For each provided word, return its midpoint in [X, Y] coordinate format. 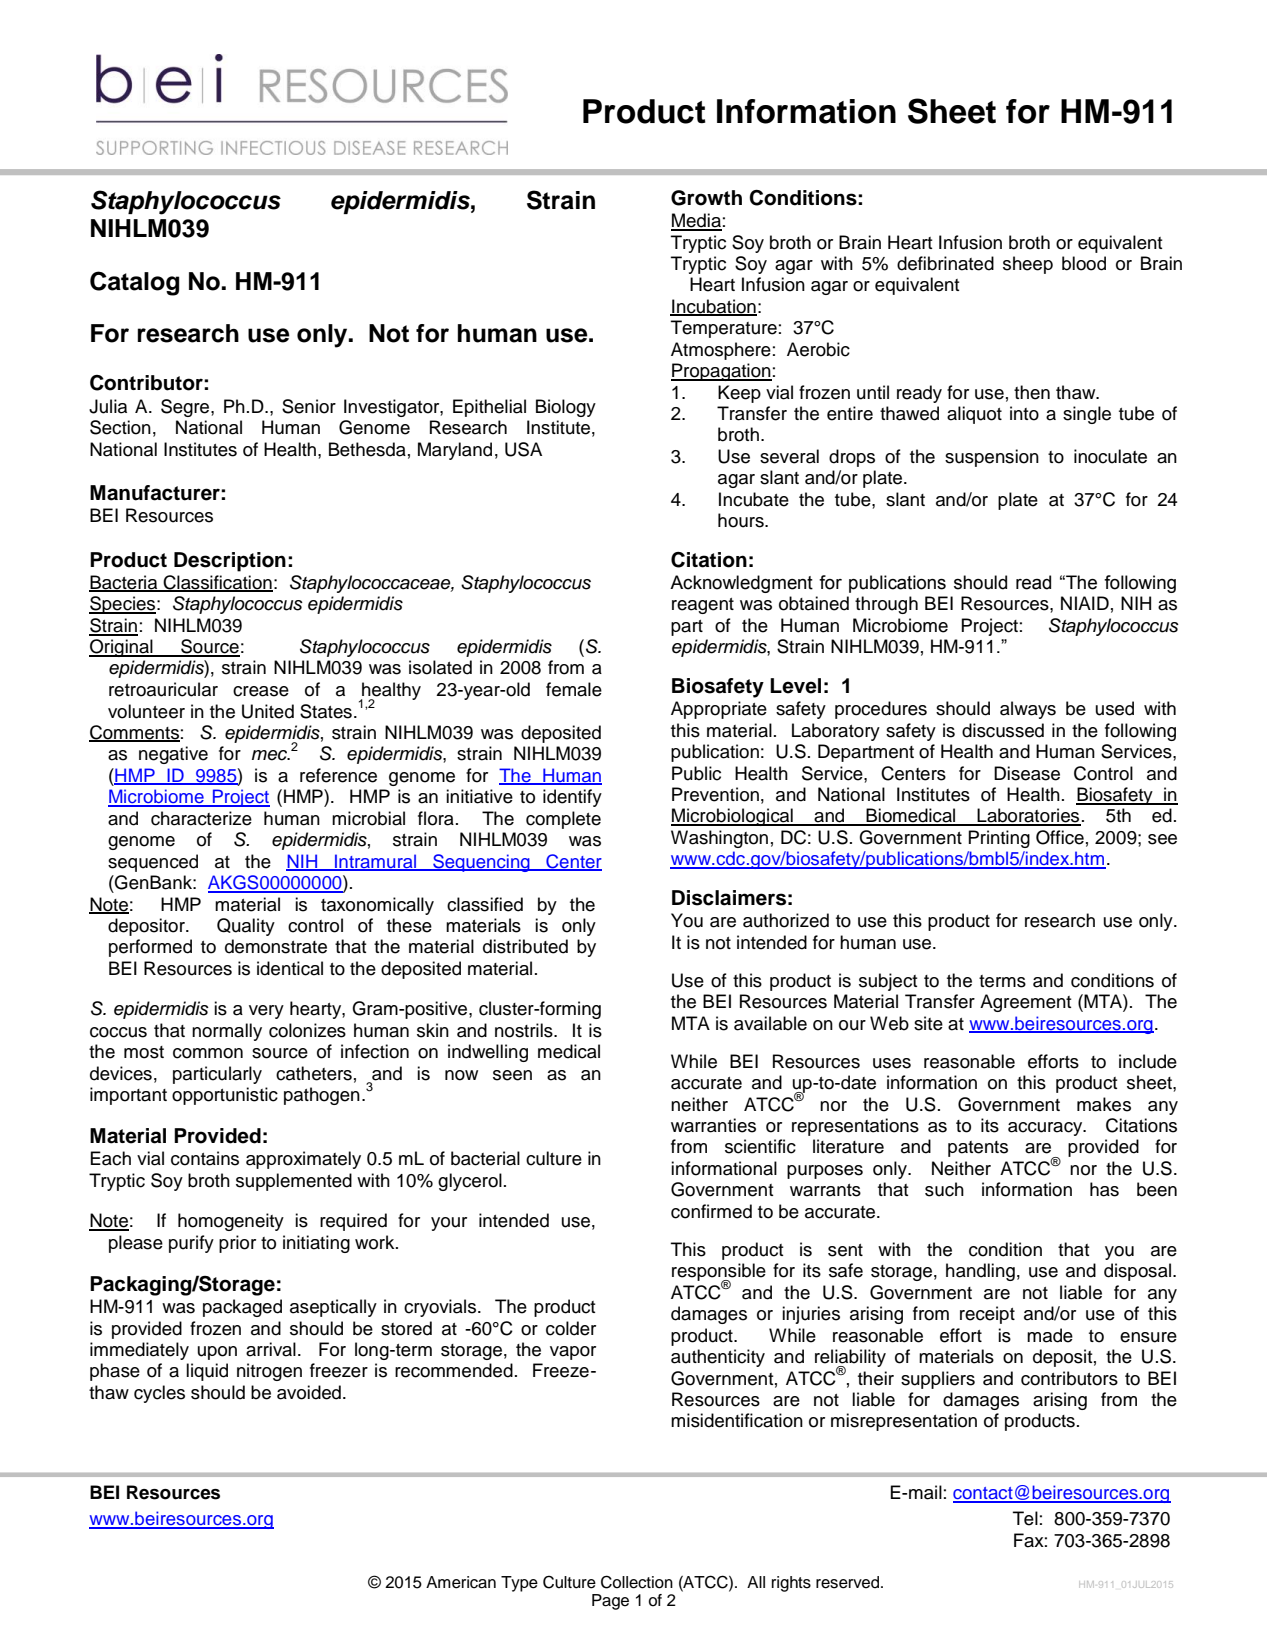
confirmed [711, 1211]
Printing [999, 839]
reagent [703, 606]
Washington [719, 839]
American [461, 1582]
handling [980, 1272]
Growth [706, 198]
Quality [246, 927]
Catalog [134, 283]
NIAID [1085, 603]
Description [230, 562]
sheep [1028, 265]
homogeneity [231, 1222]
